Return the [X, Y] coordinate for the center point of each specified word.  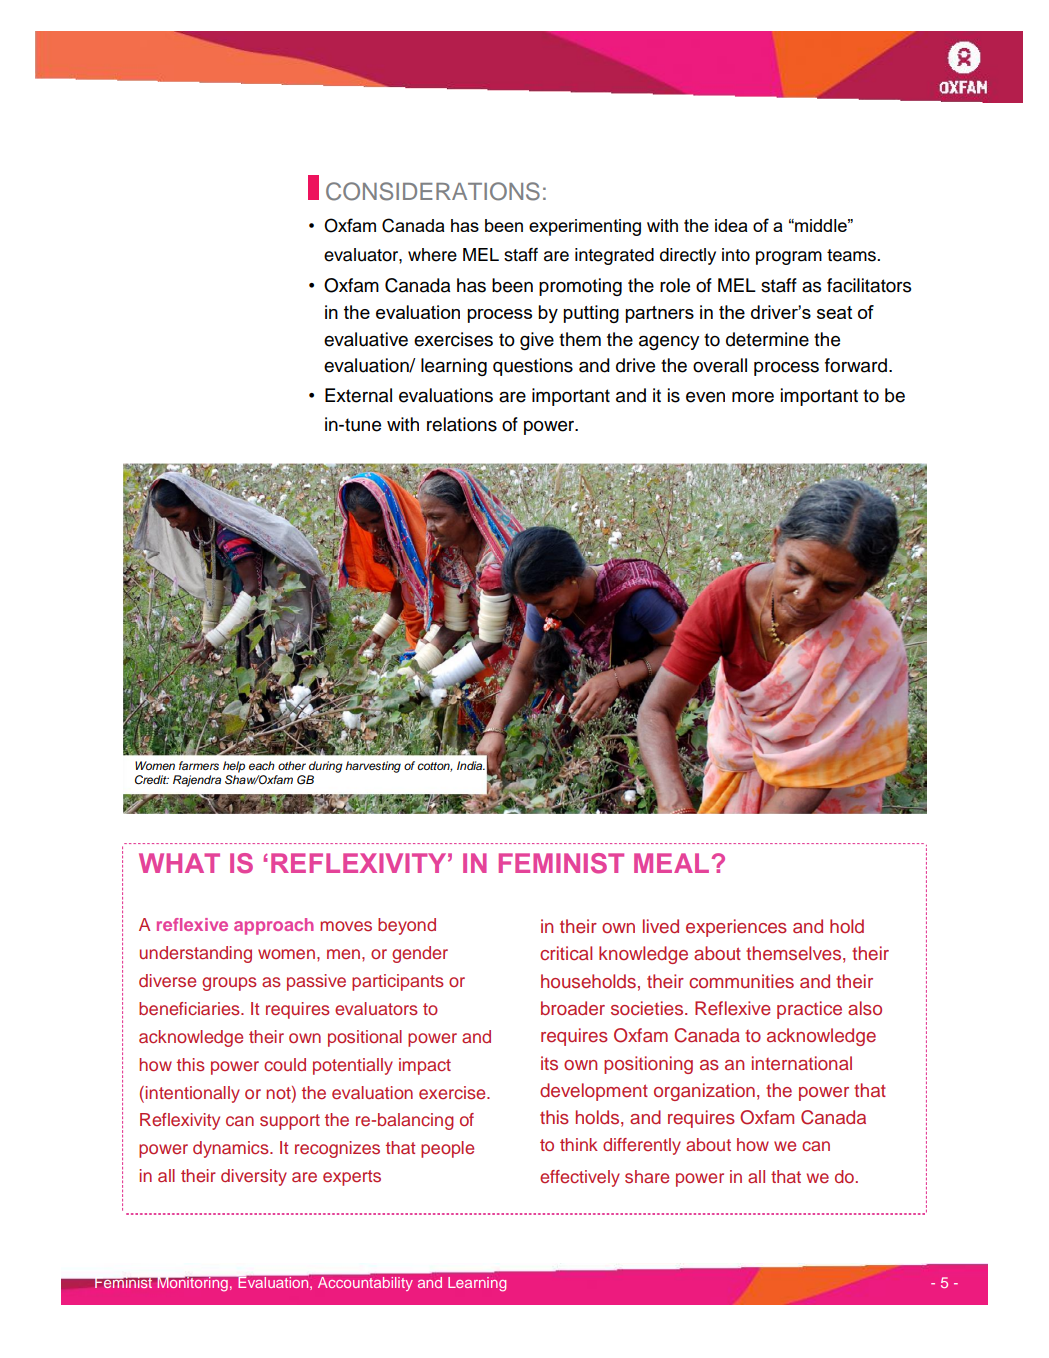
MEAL [671, 863]
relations [462, 424]
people [447, 1149]
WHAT [179, 863]
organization [704, 1092]
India [471, 765]
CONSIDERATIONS [433, 191]
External [358, 395]
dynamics [232, 1149]
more [753, 397]
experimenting [585, 227]
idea [731, 225]
